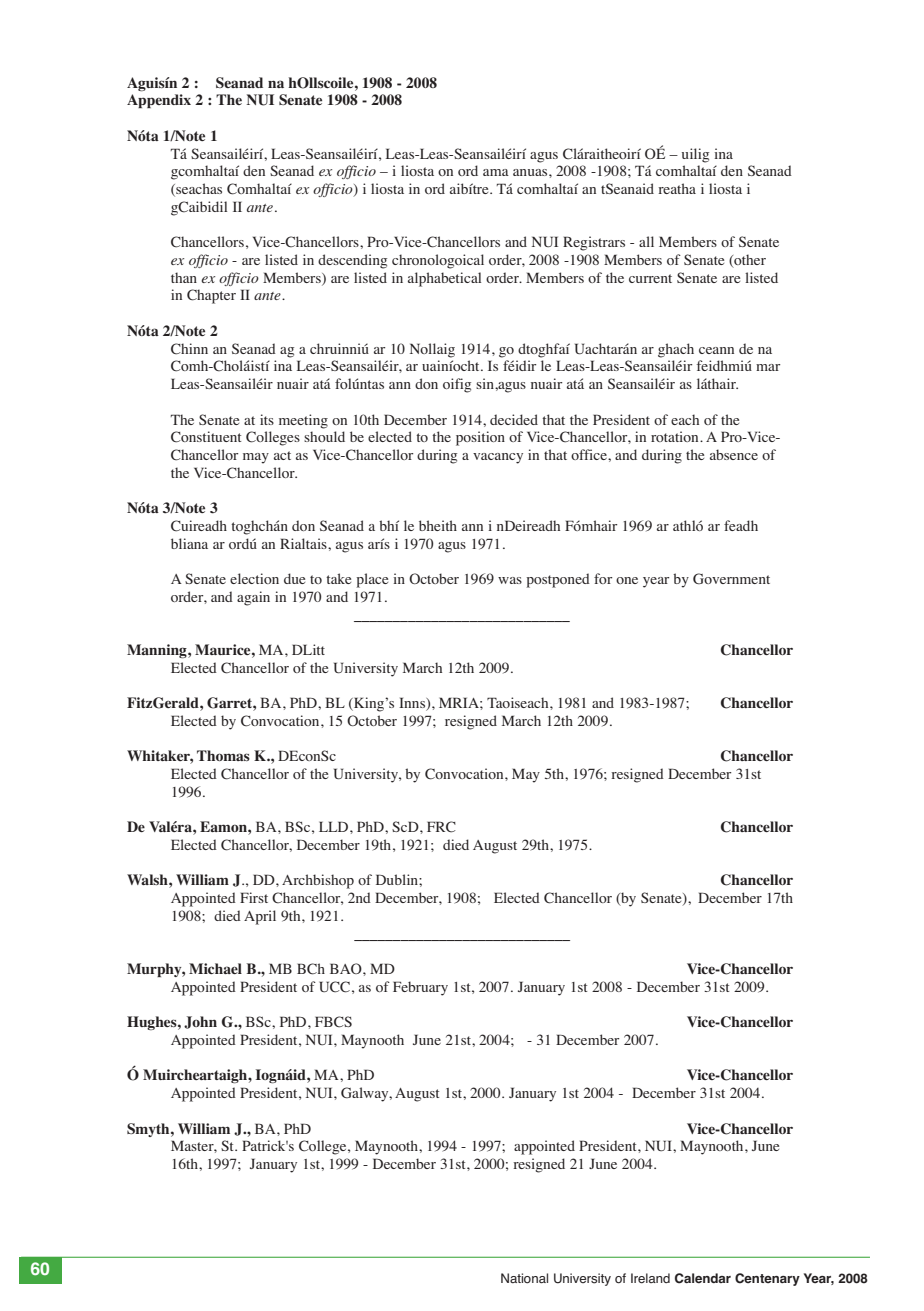 This screenshot has width=924, height=1311. I want to click on was, so click(510, 580).
